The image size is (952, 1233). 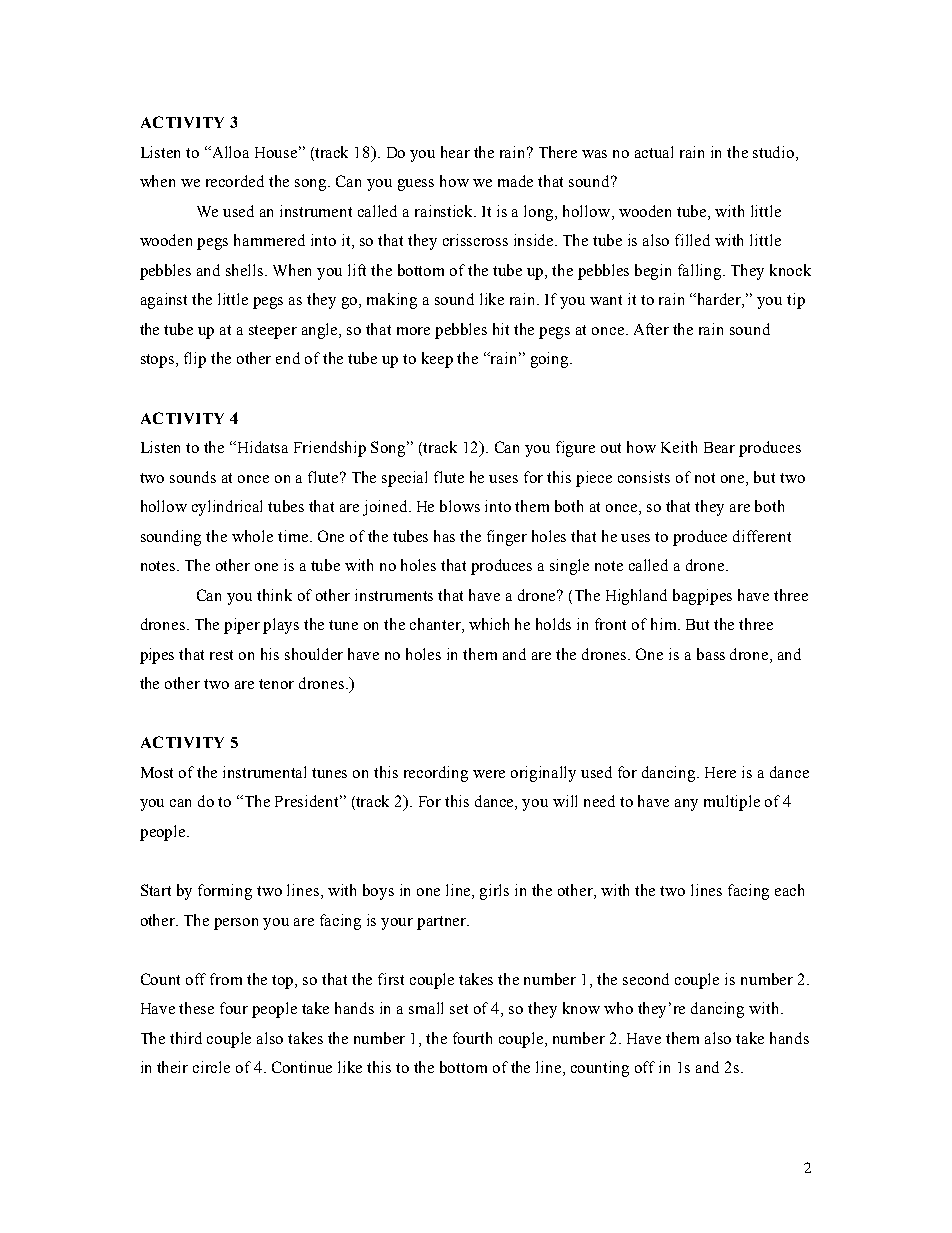 What do you see at coordinates (459, 1009) in the screenshot?
I see `set` at bounding box center [459, 1009].
